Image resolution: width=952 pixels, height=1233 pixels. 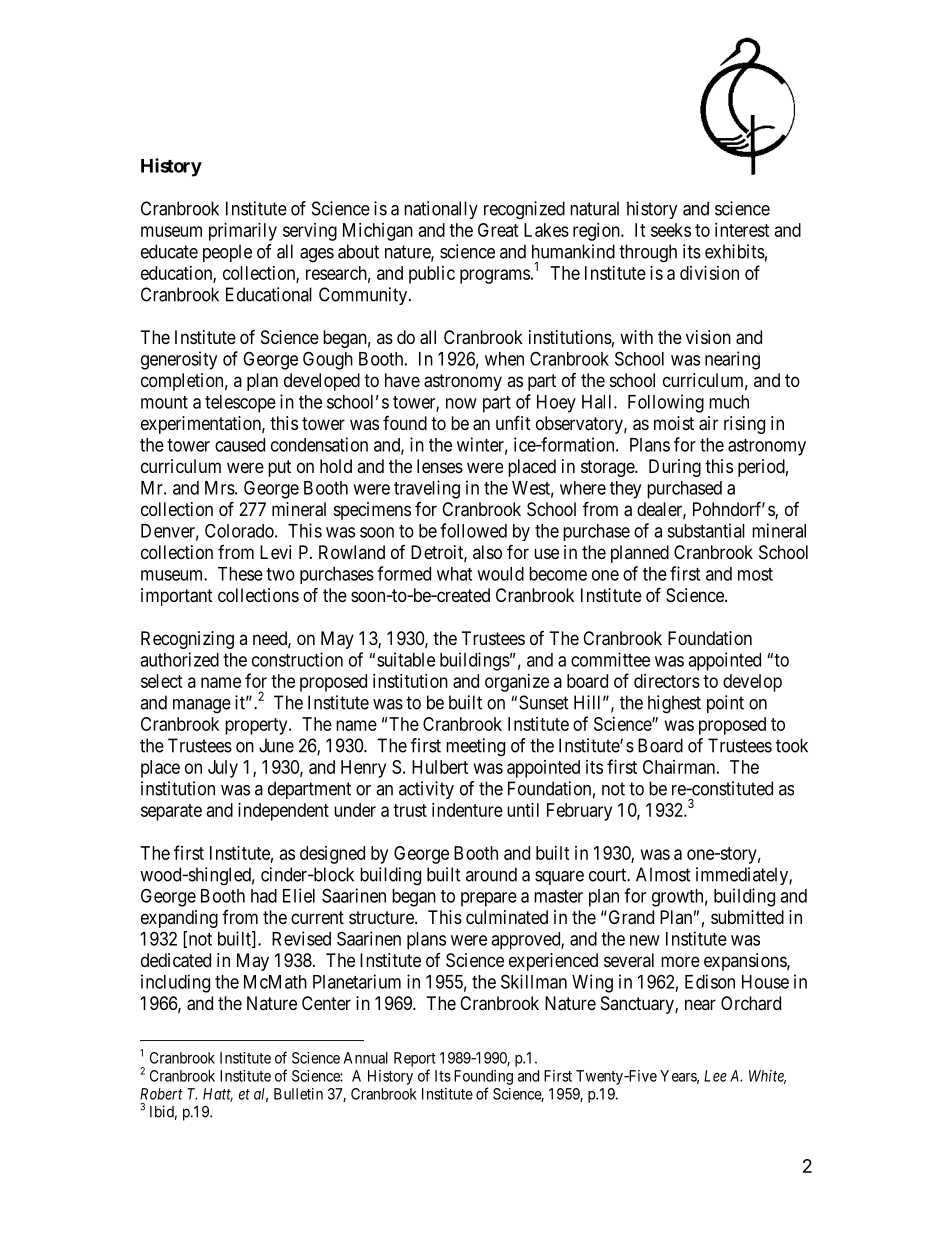 I want to click on substantial, so click(x=706, y=530).
